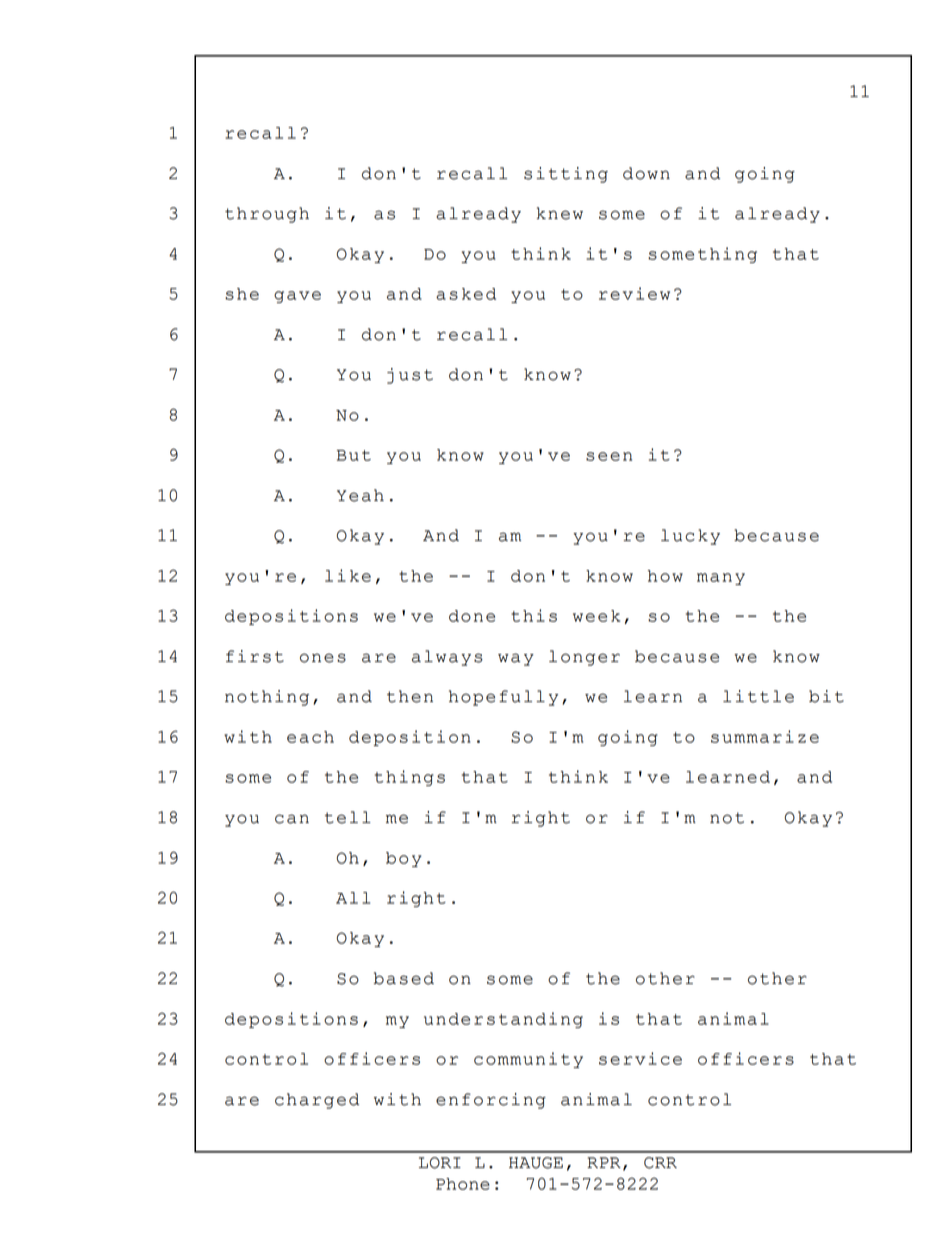 This image has height=1233, width=952. Describe the element at coordinates (765, 736) in the image. I see `summarize` at that location.
